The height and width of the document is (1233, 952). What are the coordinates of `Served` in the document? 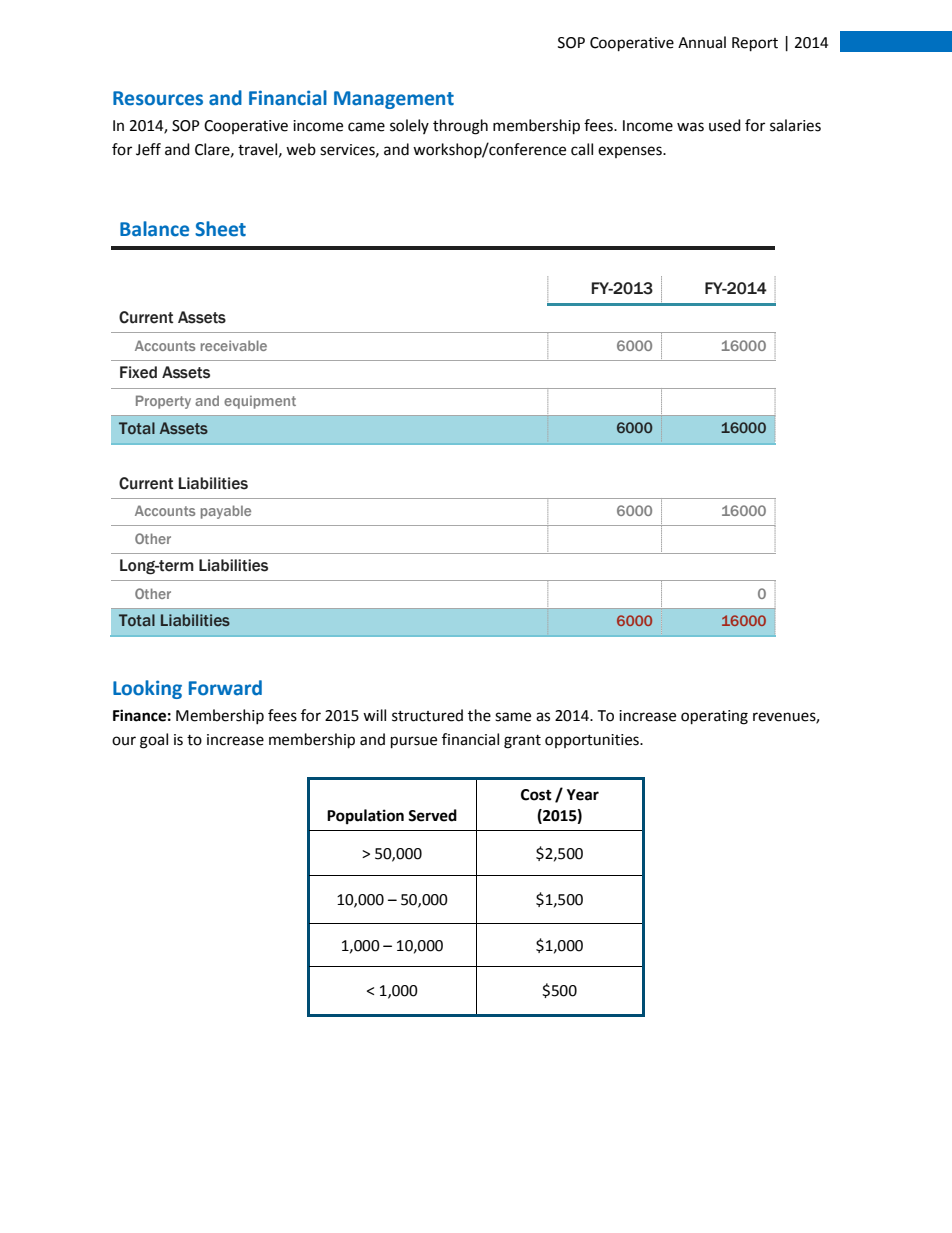 It's located at (432, 815).
